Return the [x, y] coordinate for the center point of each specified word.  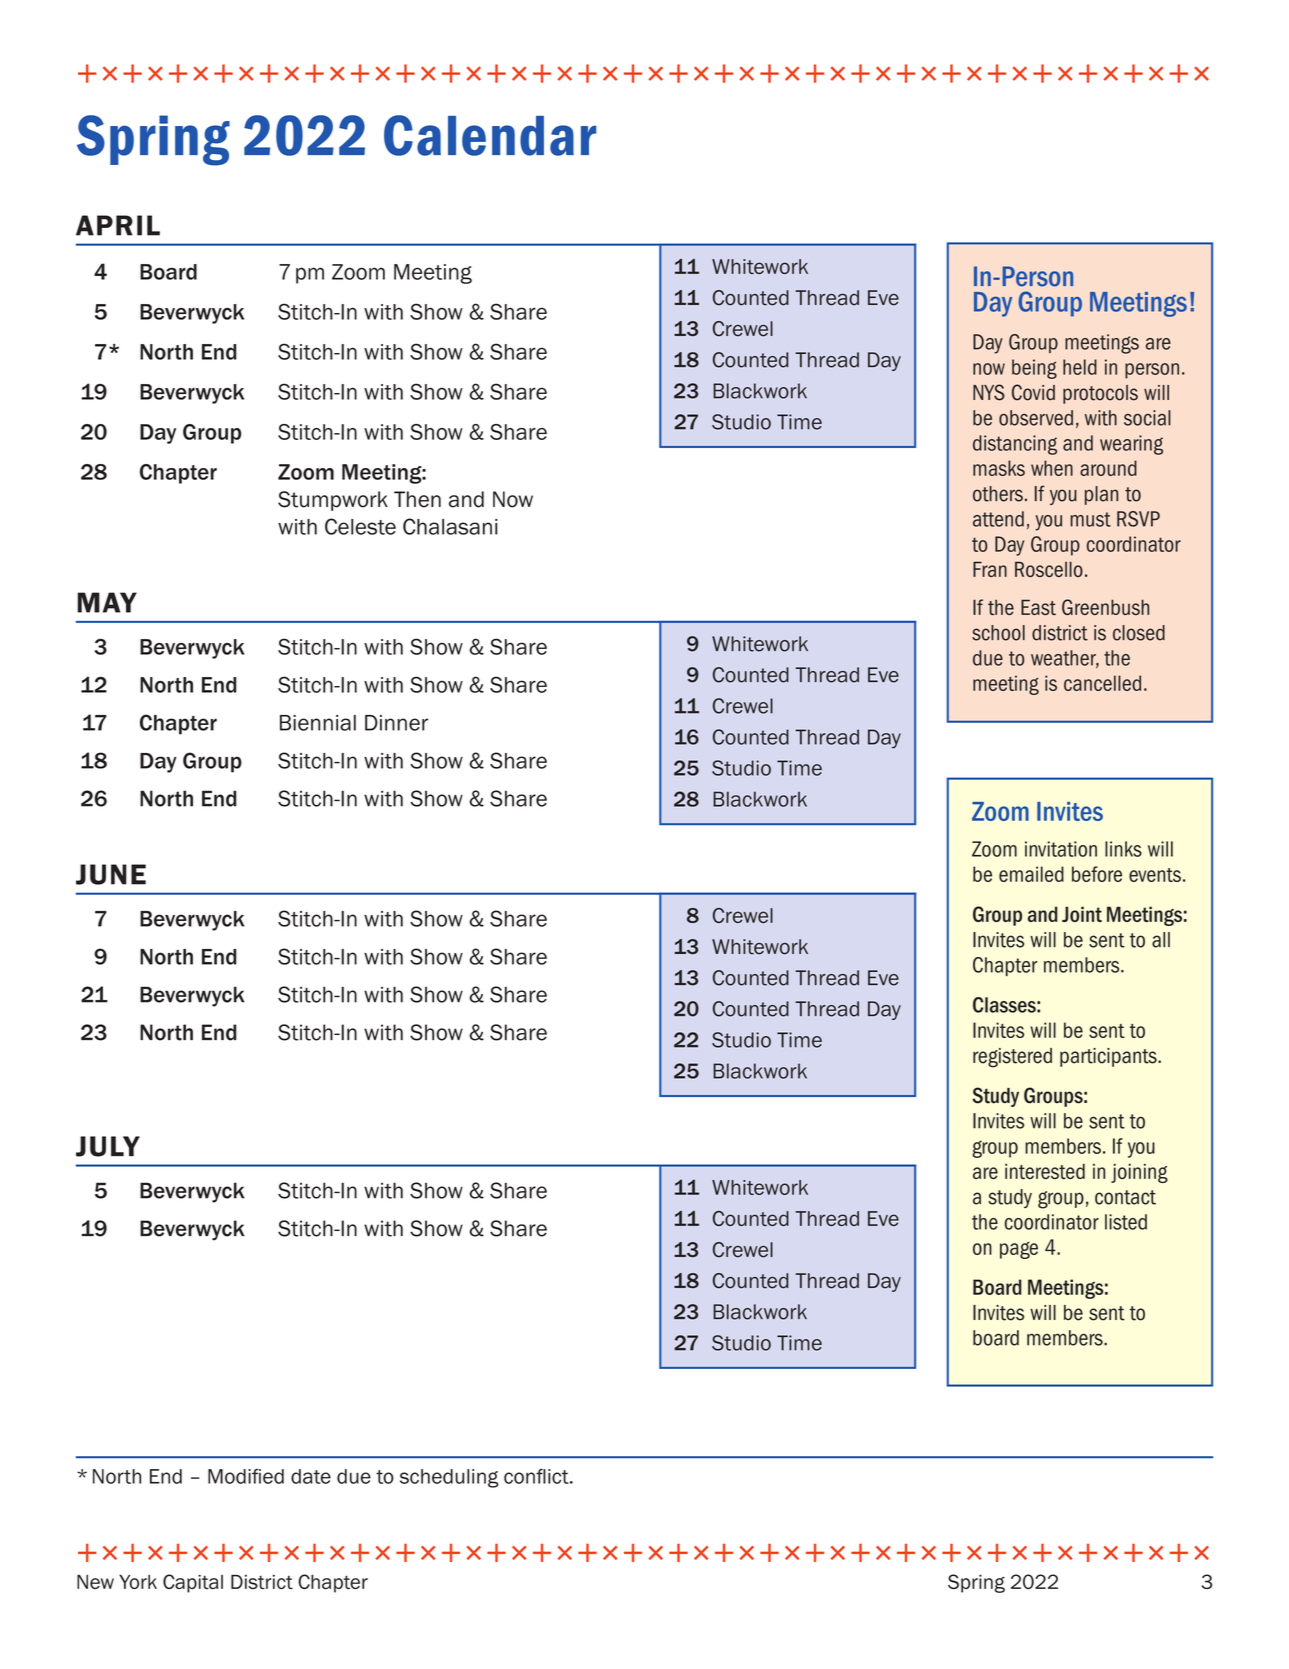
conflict [537, 1476]
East [1038, 607]
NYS [989, 392]
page [1019, 1250]
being [1034, 369]
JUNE [111, 874]
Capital [193, 1583]
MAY [107, 602]
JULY [108, 1146]
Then [417, 499]
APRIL [118, 225]
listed [1126, 1222]
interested [1045, 1171]
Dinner [396, 723]
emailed [1031, 874]
